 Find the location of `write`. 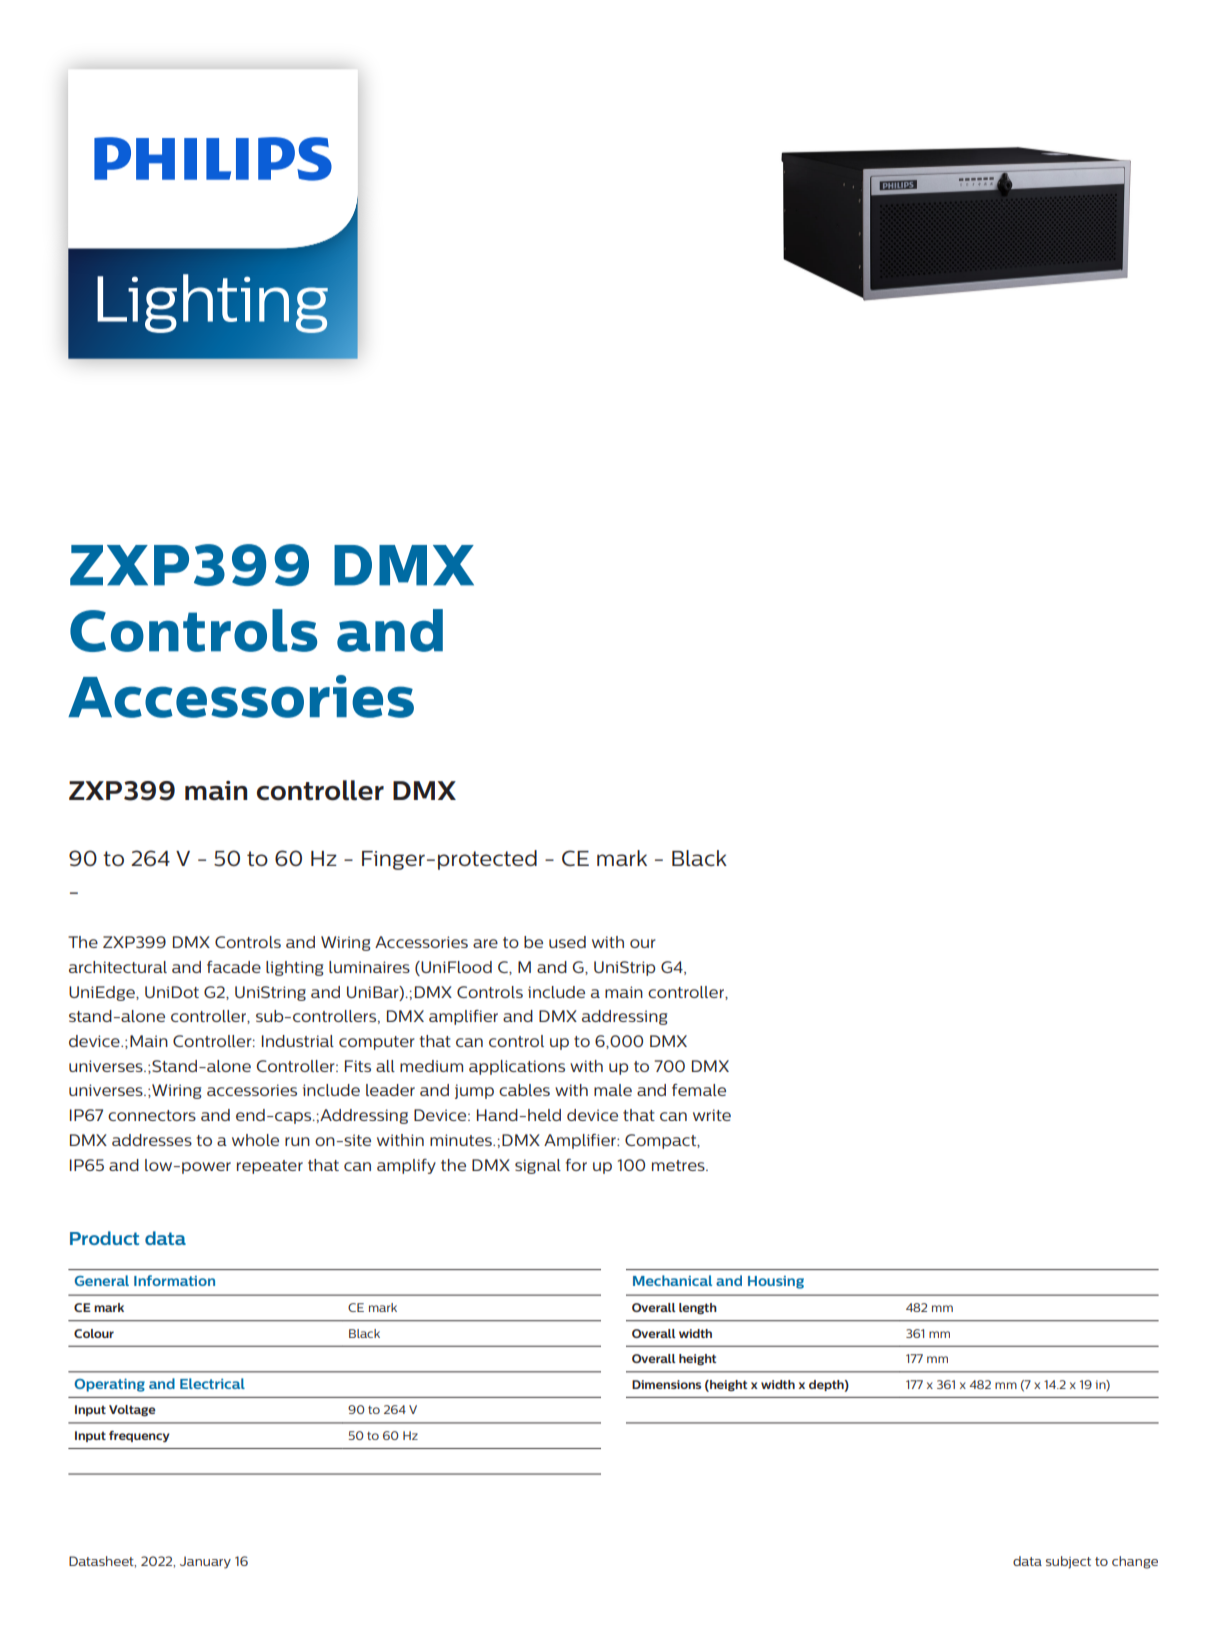

write is located at coordinates (712, 1115).
